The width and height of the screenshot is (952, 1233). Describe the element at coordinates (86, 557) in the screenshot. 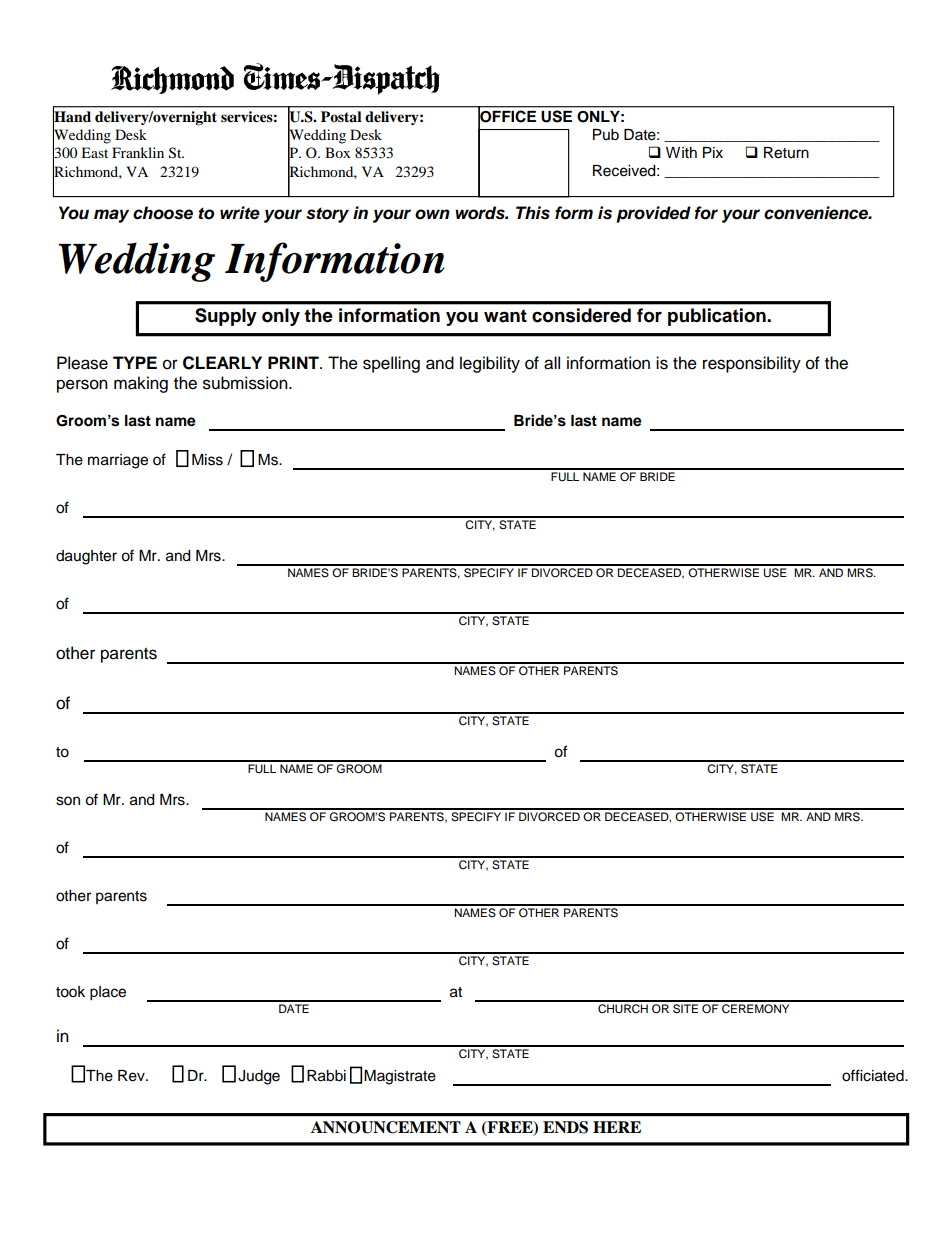

I see `daughter` at that location.
